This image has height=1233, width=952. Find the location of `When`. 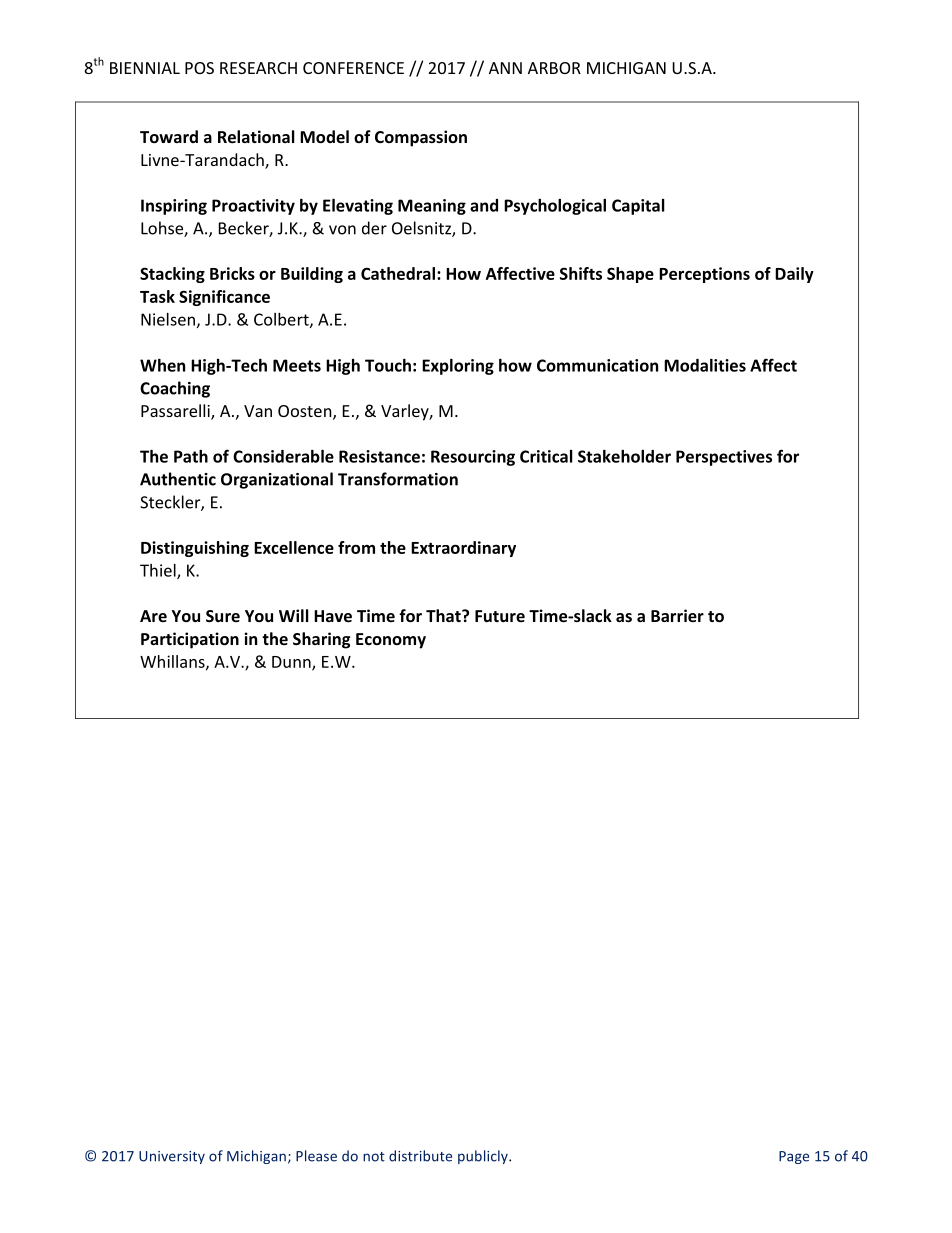

When is located at coordinates (162, 365).
